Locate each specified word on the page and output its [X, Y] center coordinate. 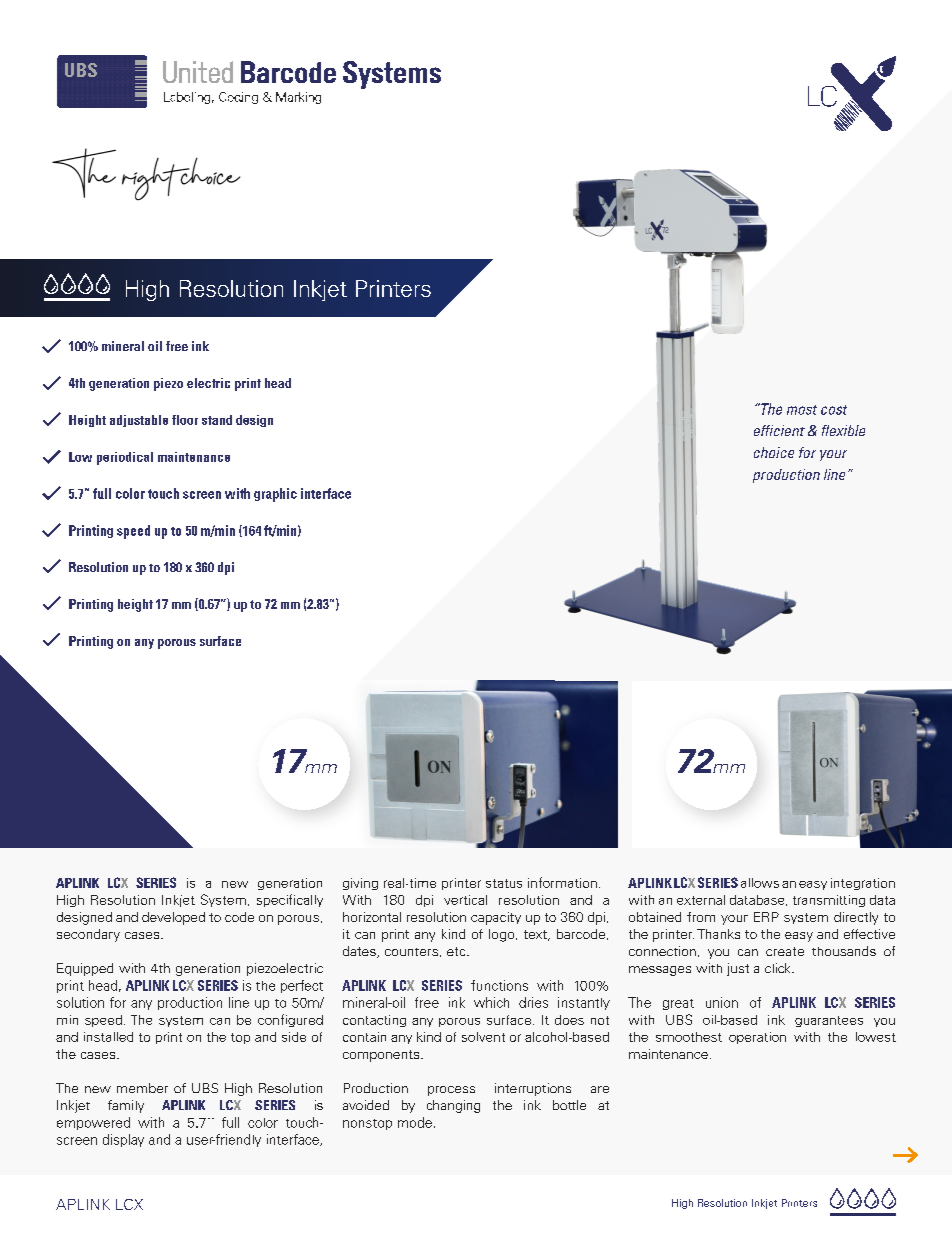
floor [185, 420]
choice [774, 452]
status [504, 883]
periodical [125, 458]
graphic [275, 495]
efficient [779, 430]
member [142, 1088]
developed [173, 918]
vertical [465, 900]
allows [760, 883]
